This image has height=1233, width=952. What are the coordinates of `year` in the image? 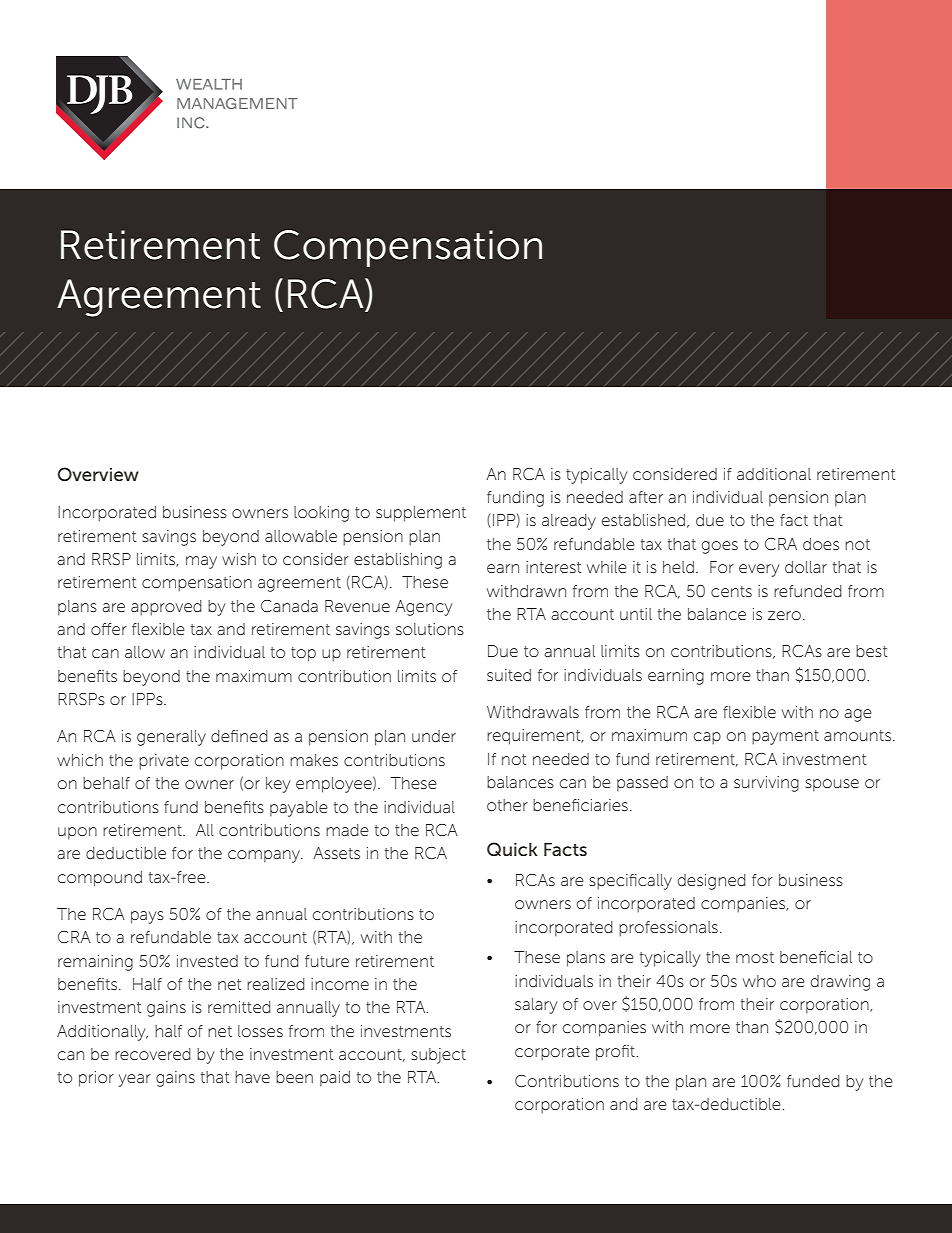 It's located at (135, 1080).
